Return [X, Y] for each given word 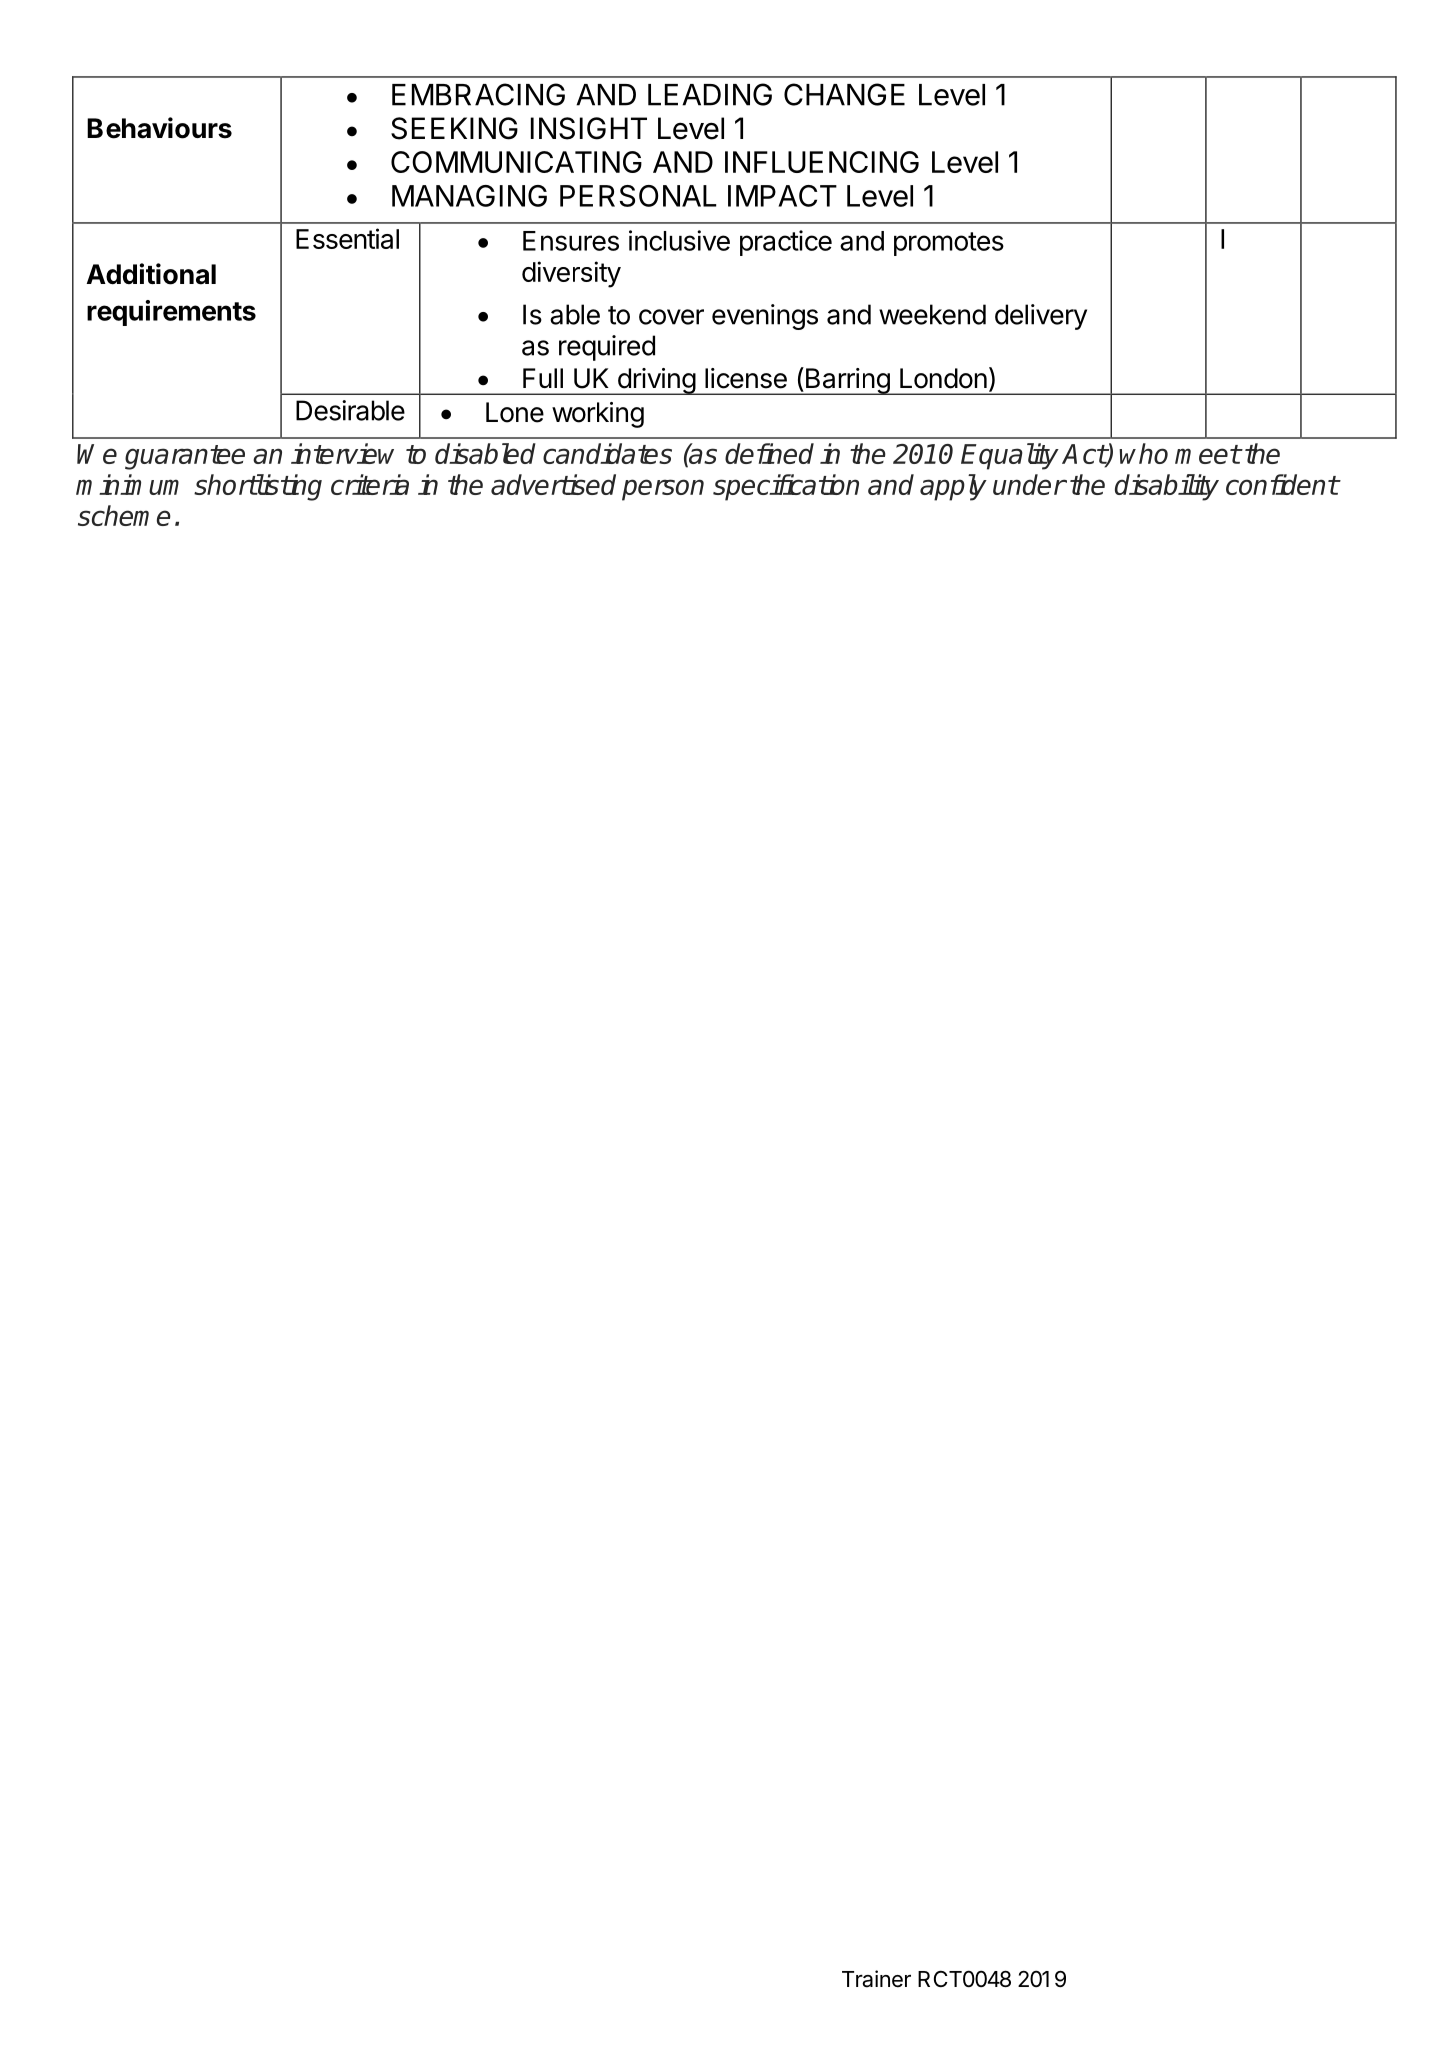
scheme [124, 515]
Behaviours [159, 128]
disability [1167, 487]
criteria [370, 484]
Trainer [876, 1979]
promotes [949, 244]
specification [786, 487]
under [1029, 484]
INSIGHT [589, 128]
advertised [553, 484]
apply [953, 487]
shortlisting [258, 487]
